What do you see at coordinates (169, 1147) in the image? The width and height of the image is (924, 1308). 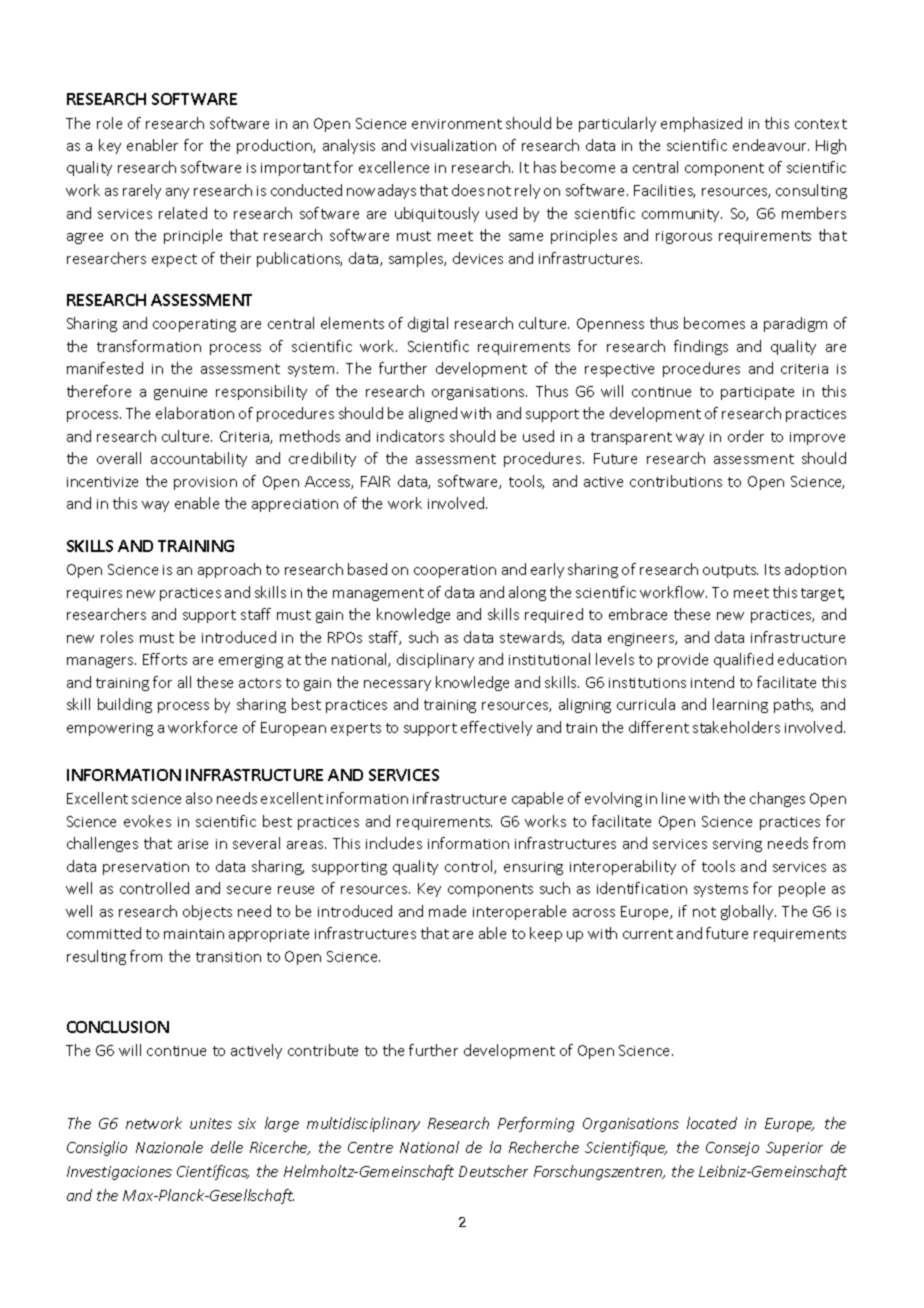 I see `Nazionale` at bounding box center [169, 1147].
